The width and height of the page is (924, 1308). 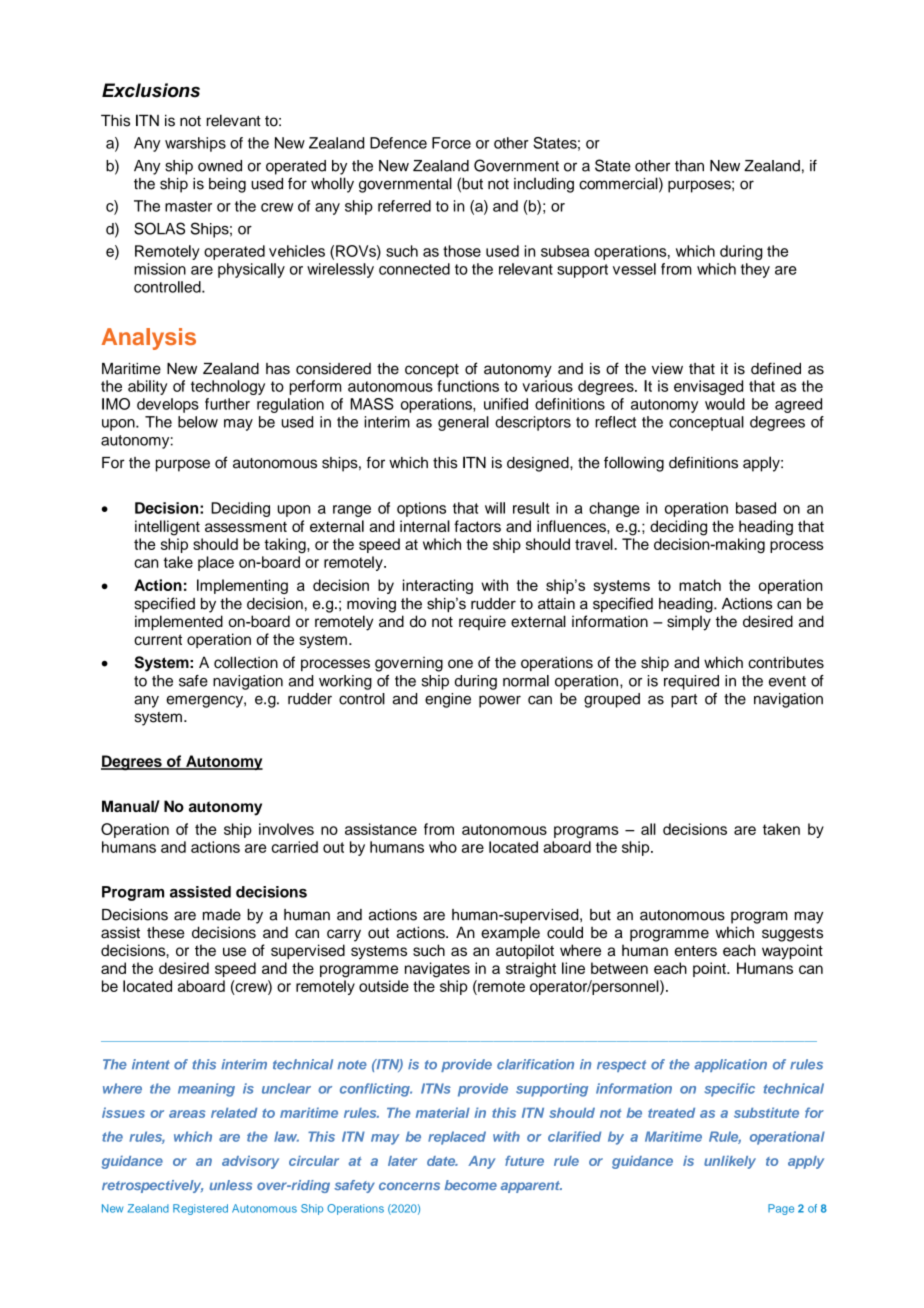 I want to click on implemented, so click(x=179, y=623).
